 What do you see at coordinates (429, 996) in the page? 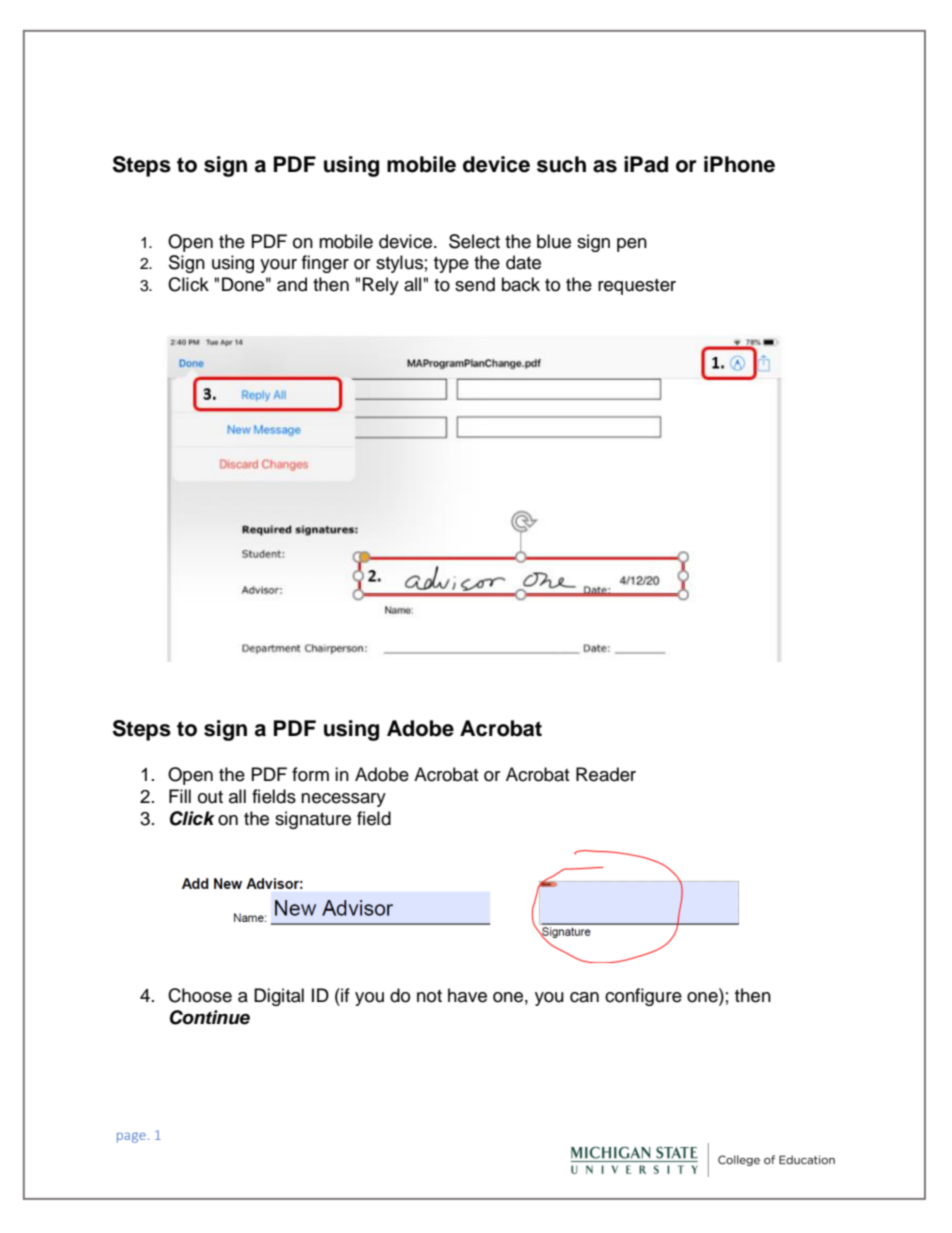
I see `not` at bounding box center [429, 996].
